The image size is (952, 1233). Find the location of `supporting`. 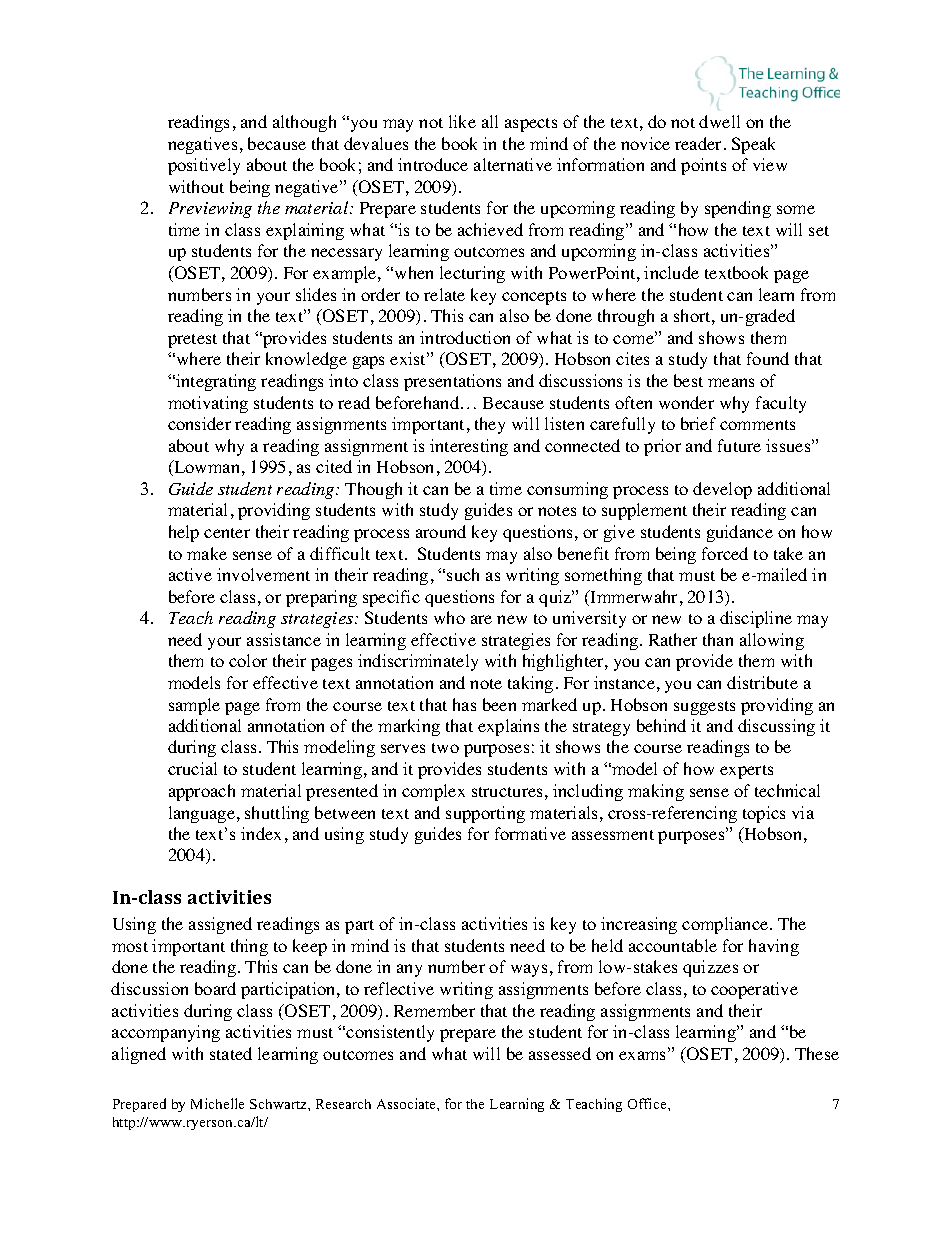

supporting is located at coordinates (485, 814).
